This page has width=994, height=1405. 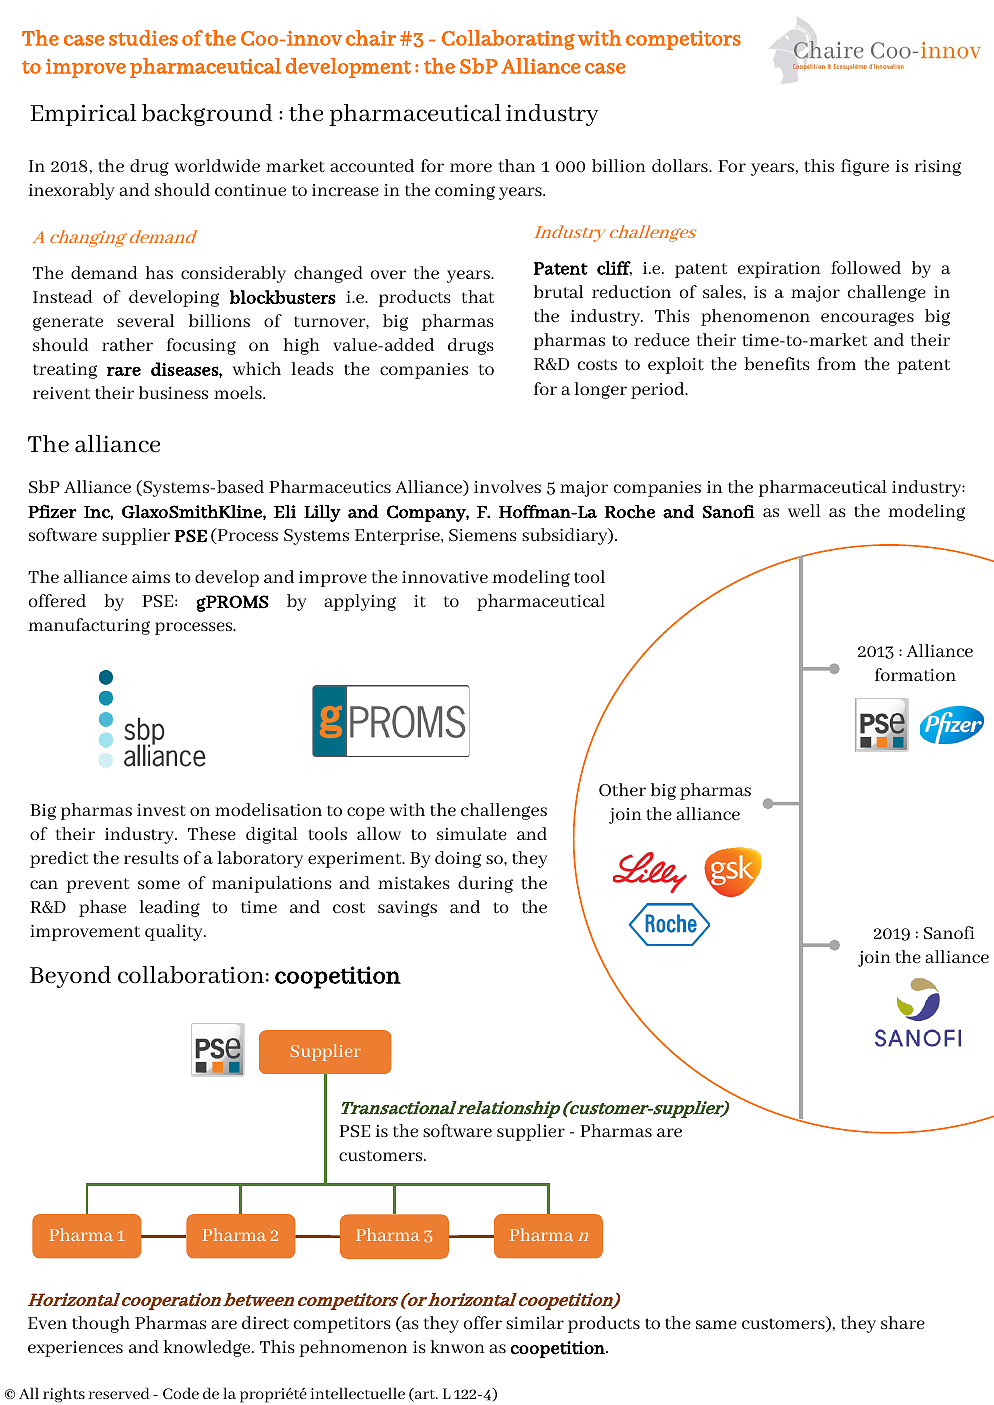 I want to click on figure, so click(x=865, y=167).
